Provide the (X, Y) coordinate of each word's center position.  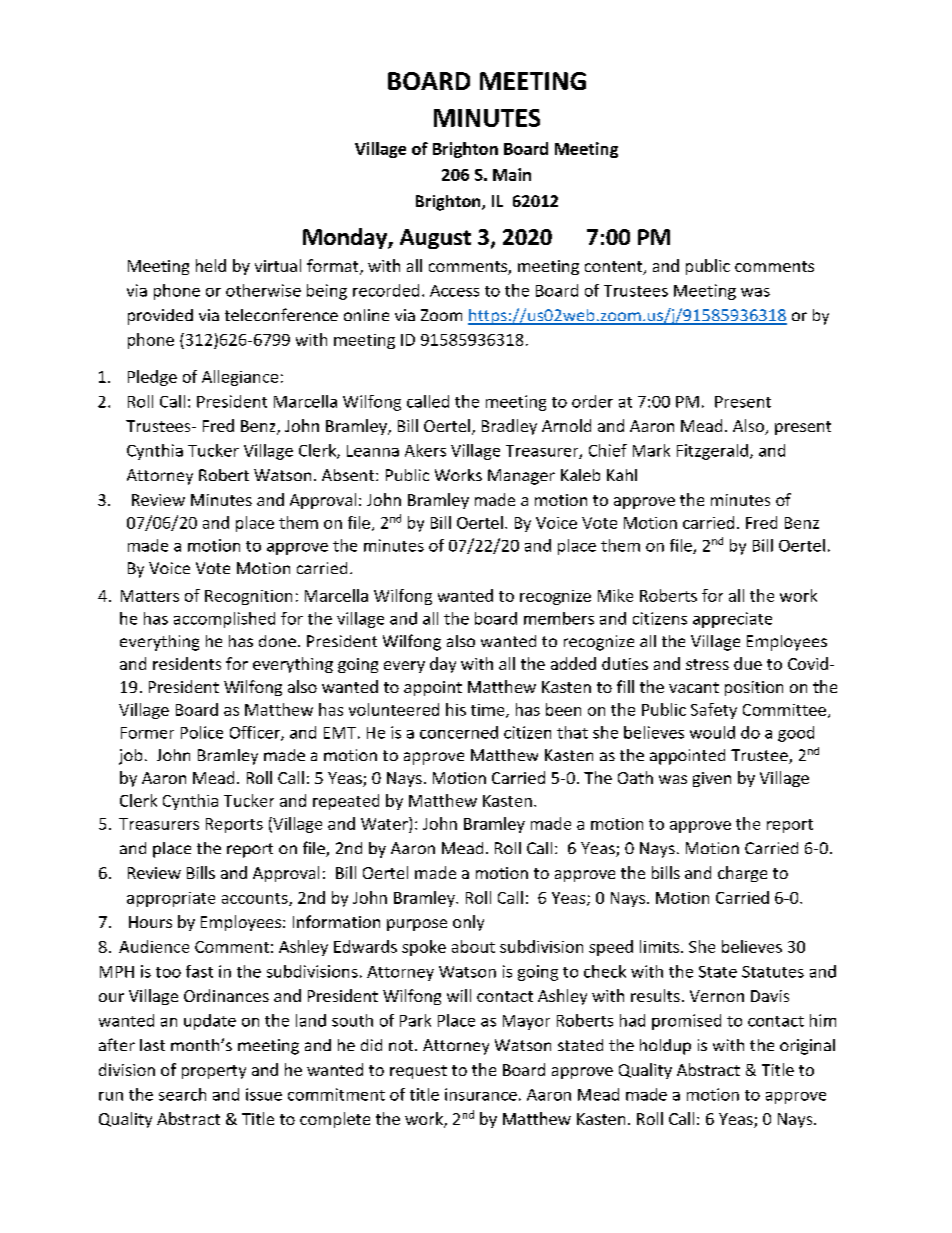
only (468, 923)
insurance (481, 1094)
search (182, 1094)
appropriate (171, 899)
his (456, 709)
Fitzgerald (712, 452)
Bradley (509, 427)
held (211, 265)
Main (512, 174)
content (615, 268)
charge (742, 874)
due (748, 663)
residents (187, 663)
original (807, 1047)
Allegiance (240, 378)
